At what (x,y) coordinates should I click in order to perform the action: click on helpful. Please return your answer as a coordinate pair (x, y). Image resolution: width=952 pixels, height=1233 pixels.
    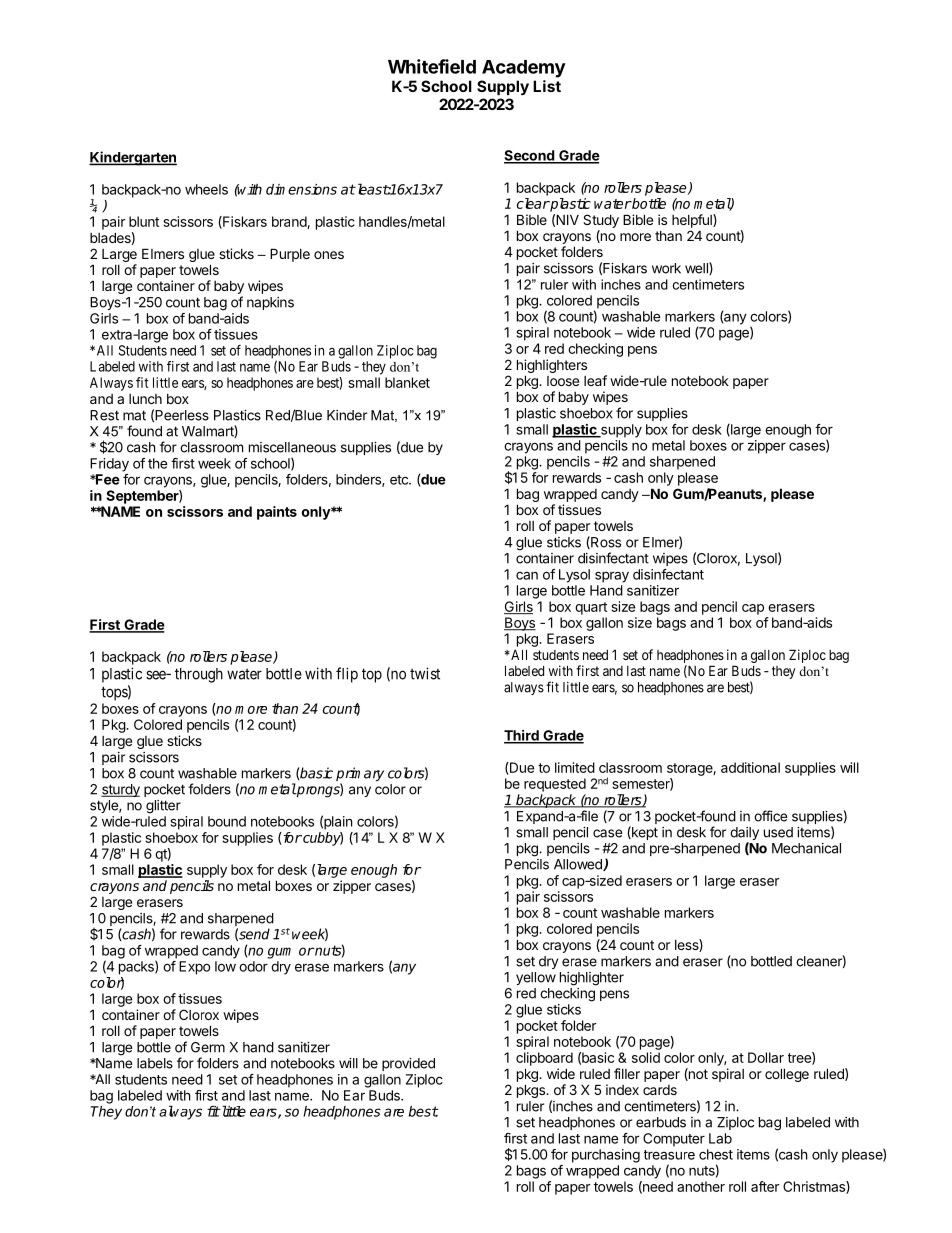
    Looking at the image, I should click on (693, 221).
